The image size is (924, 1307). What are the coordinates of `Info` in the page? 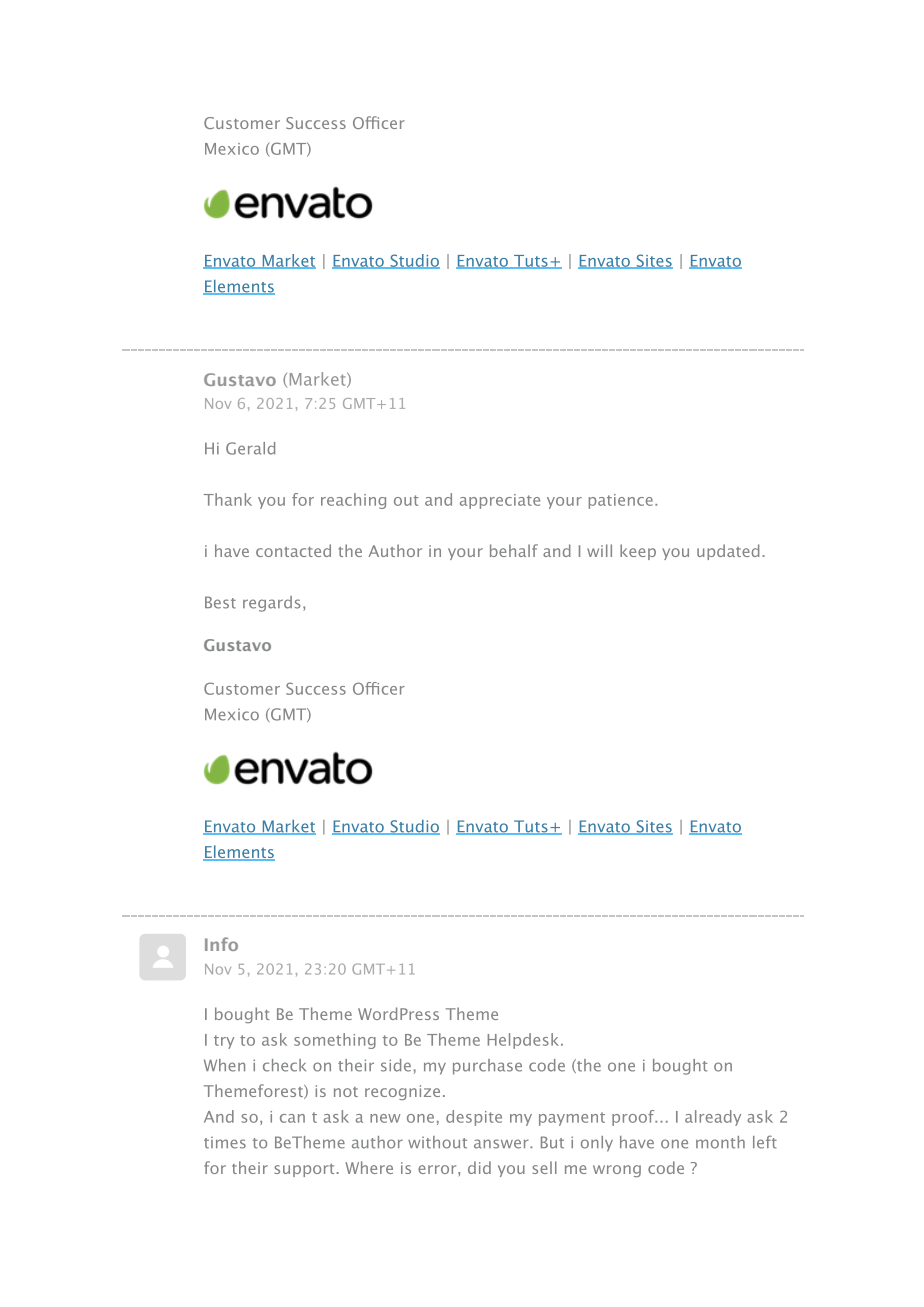 It's located at (221, 944).
